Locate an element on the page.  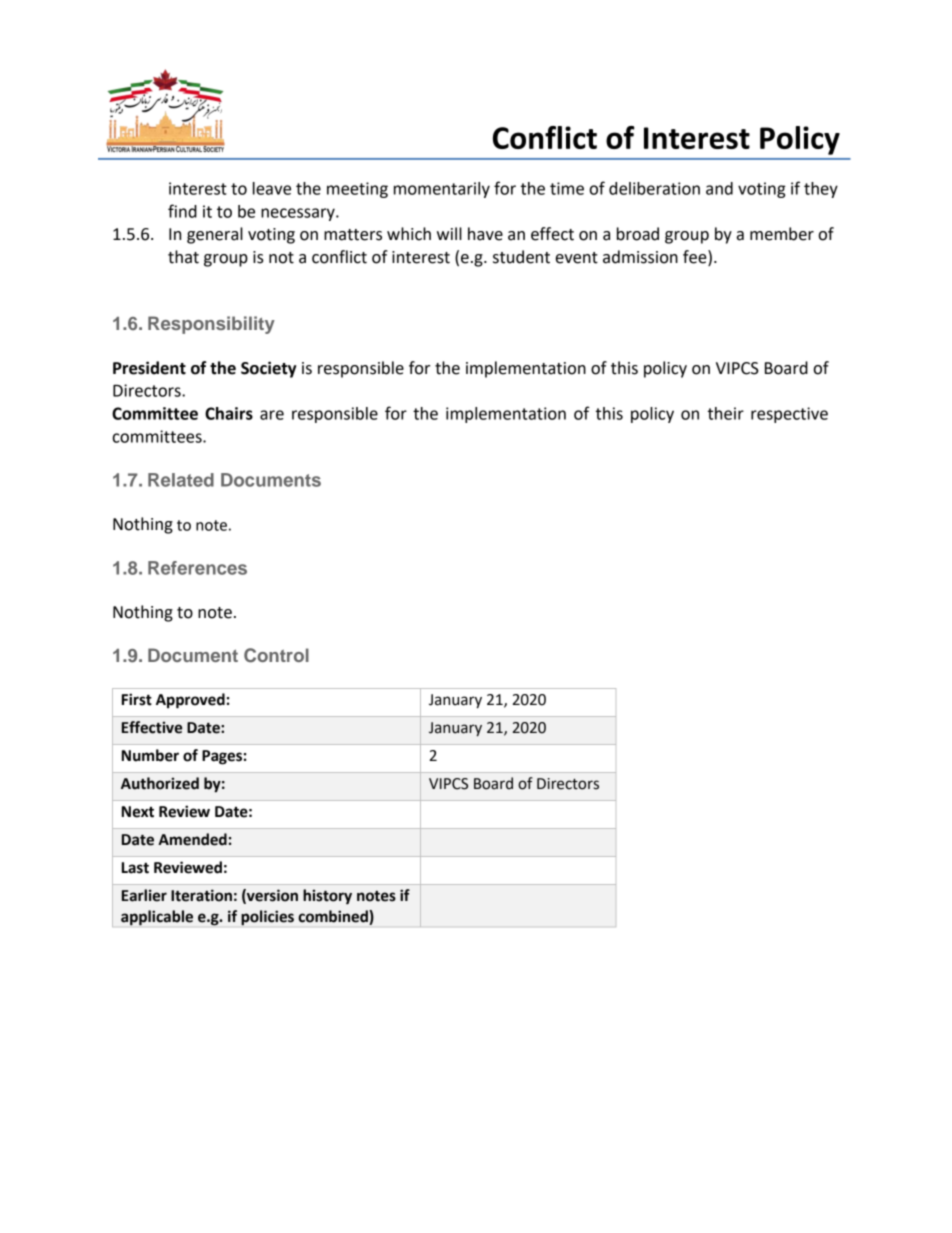
Approved is located at coordinates (190, 701).
